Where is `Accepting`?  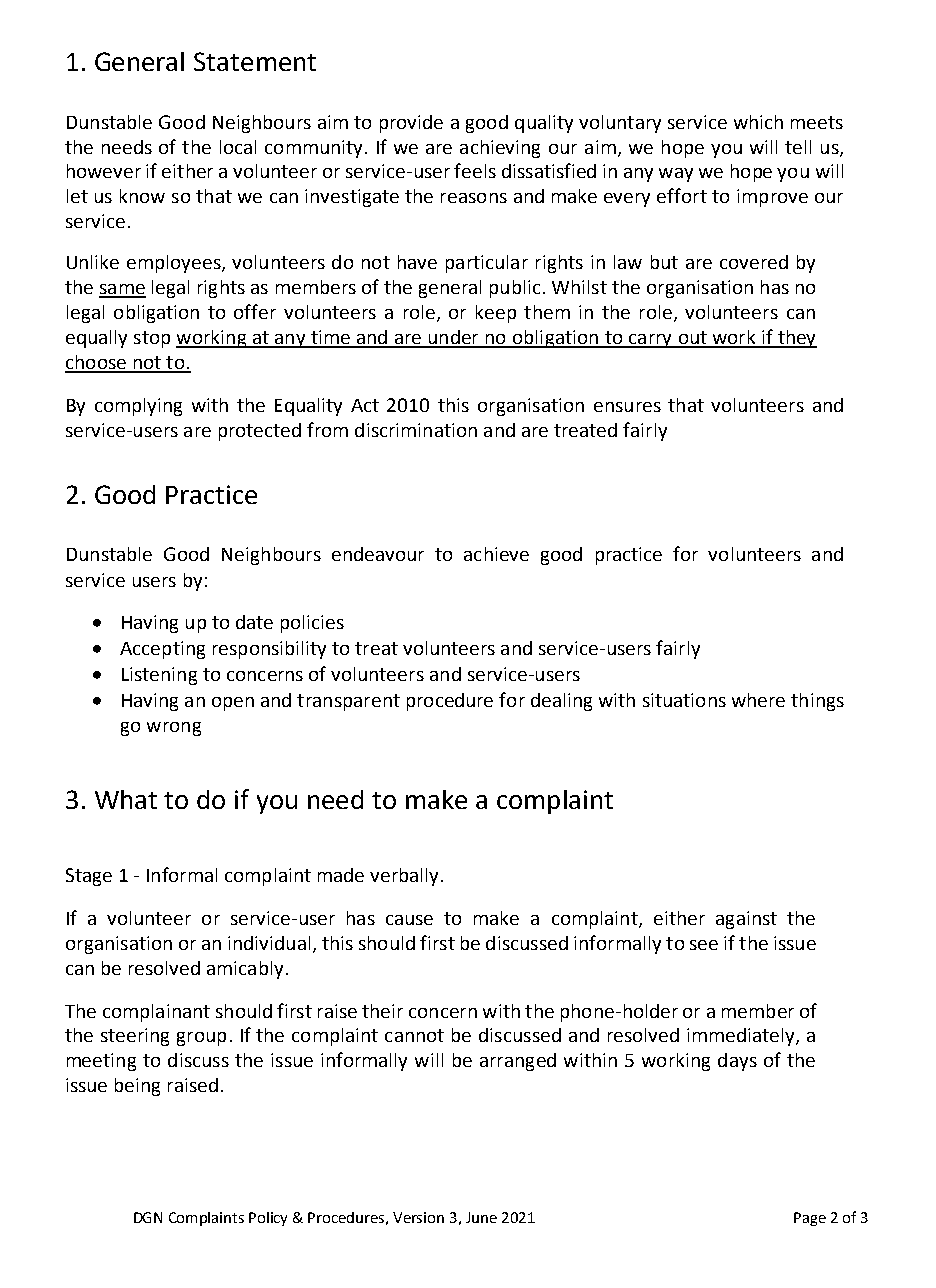 Accepting is located at coordinates (162, 650).
